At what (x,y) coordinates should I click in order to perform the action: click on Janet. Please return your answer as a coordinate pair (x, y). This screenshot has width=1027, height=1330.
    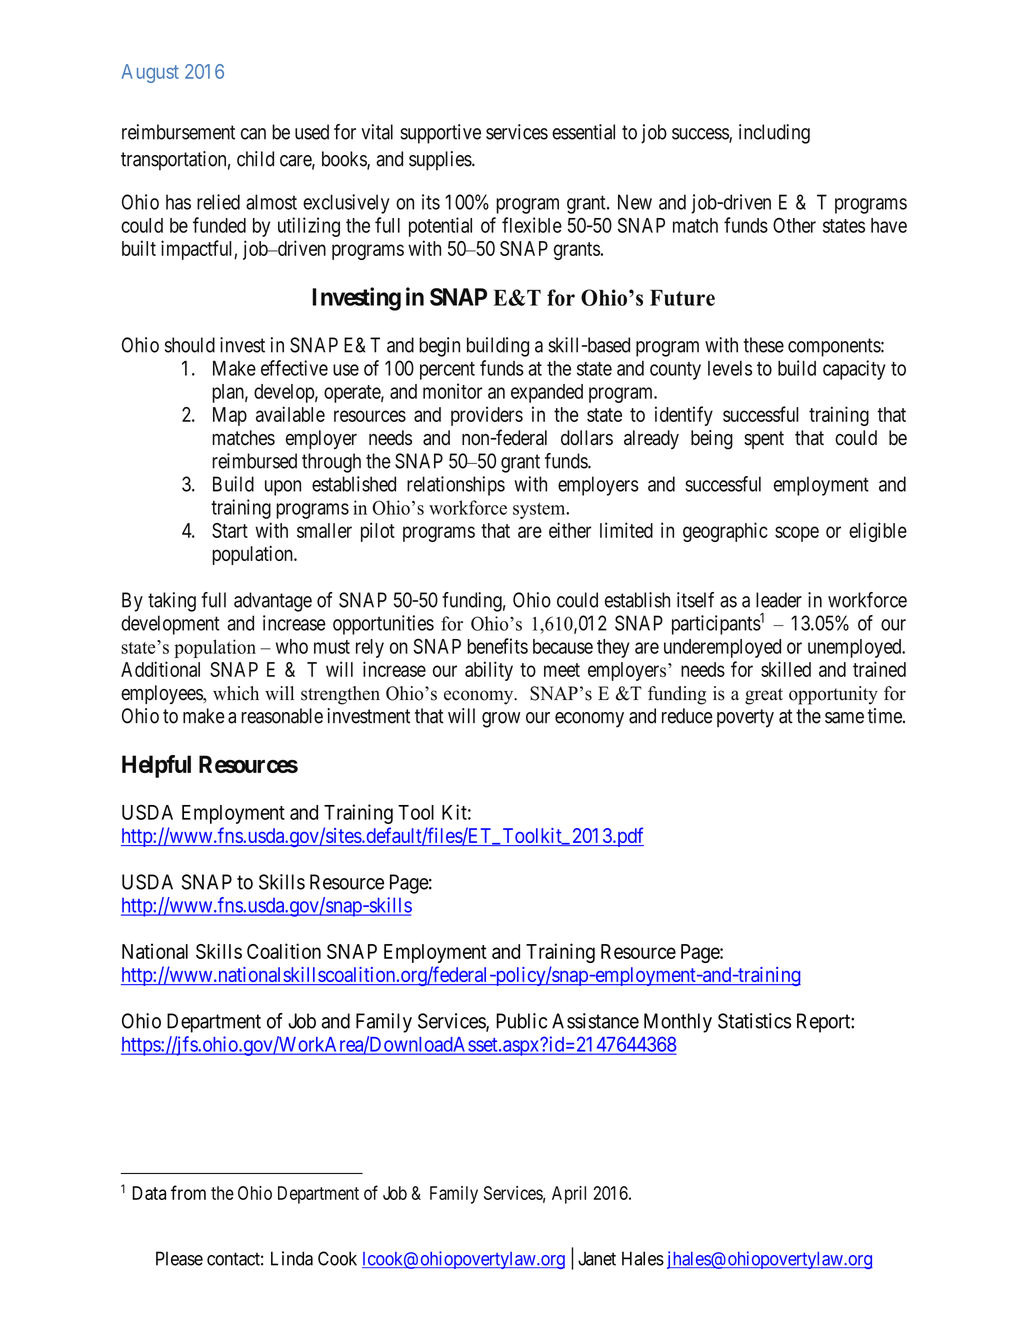
    Looking at the image, I should click on (597, 1258).
